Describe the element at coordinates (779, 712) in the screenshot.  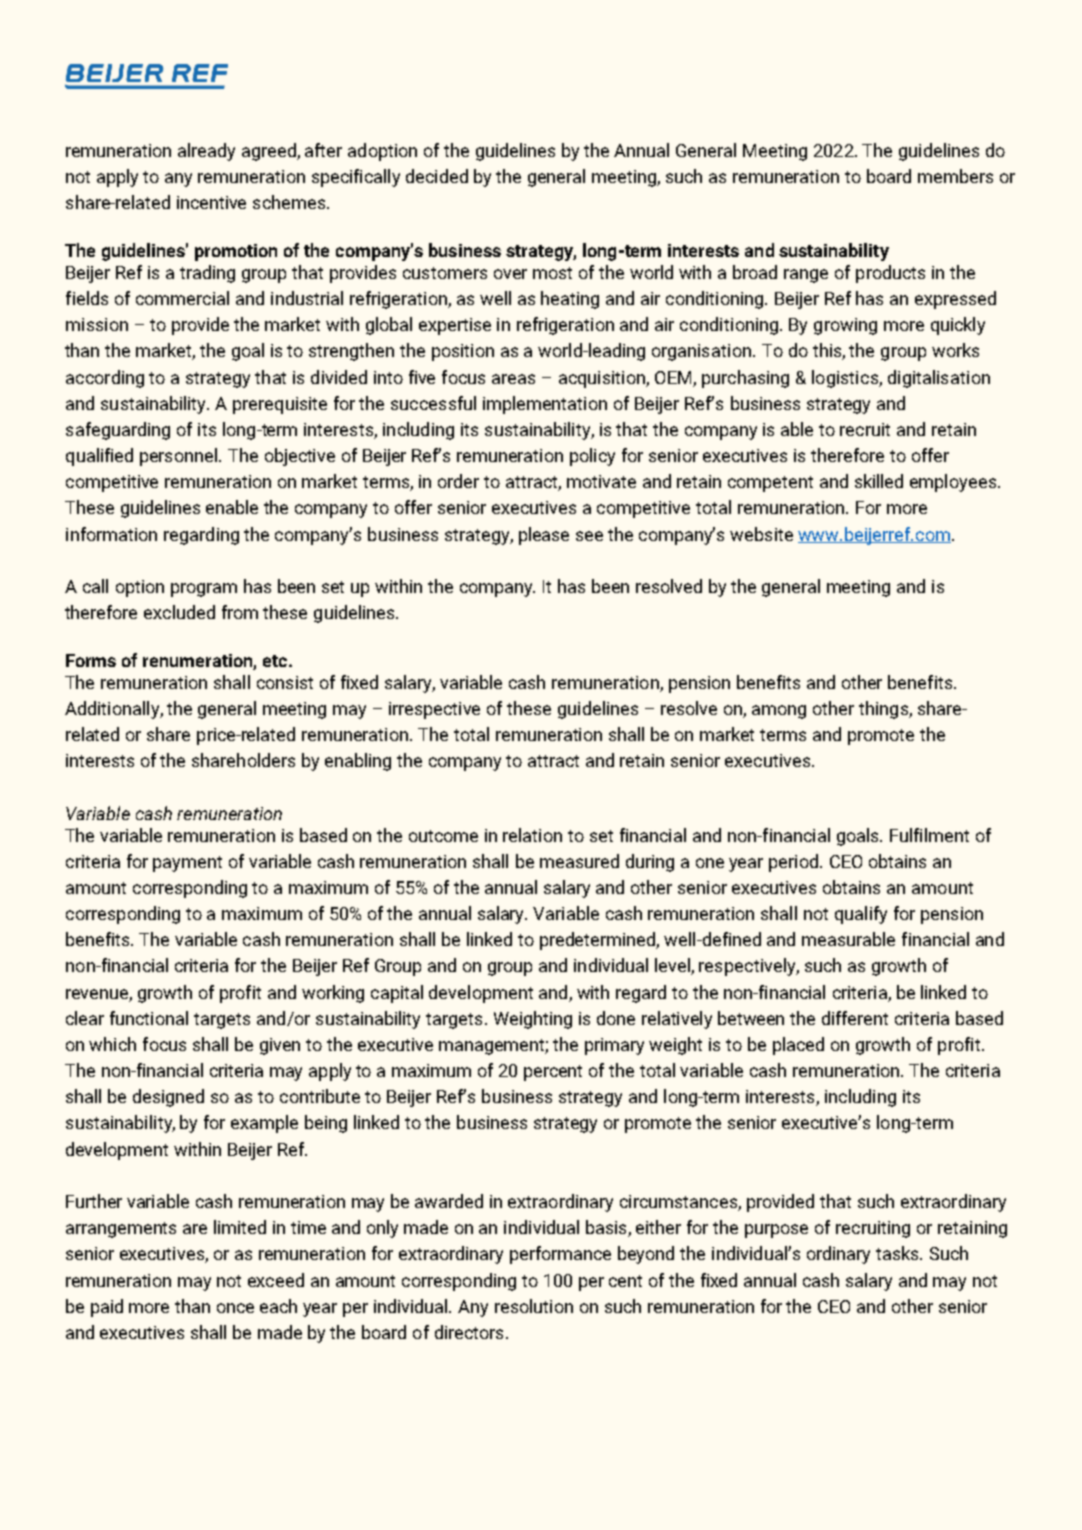
I see `among` at that location.
